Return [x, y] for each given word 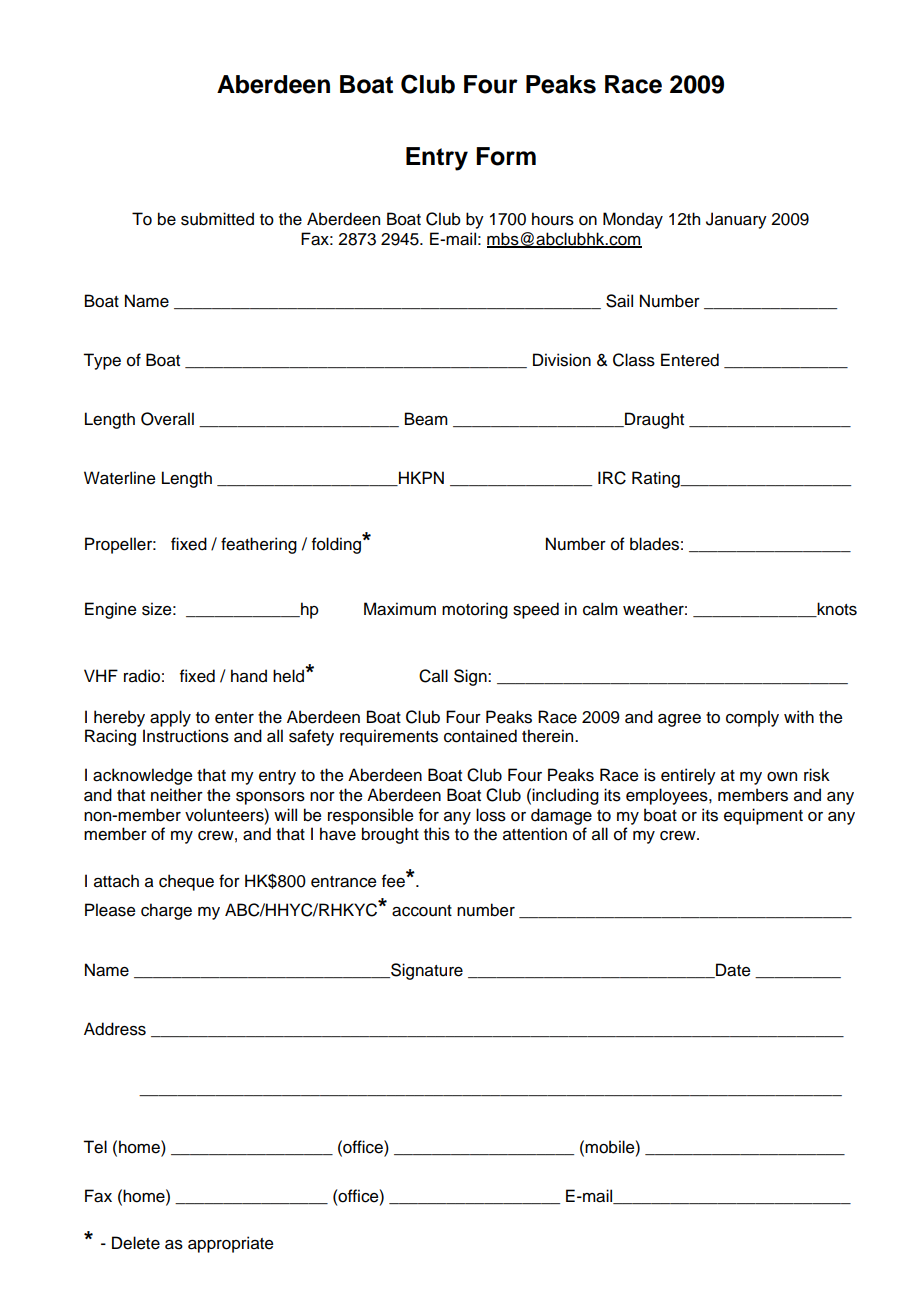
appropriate [231, 1244]
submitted [217, 219]
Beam [426, 419]
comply [752, 718]
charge [166, 911]
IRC [612, 478]
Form [506, 156]
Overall [167, 419]
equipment [763, 816]
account [422, 911]
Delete [136, 1243]
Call [433, 676]
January [736, 220]
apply [170, 718]
